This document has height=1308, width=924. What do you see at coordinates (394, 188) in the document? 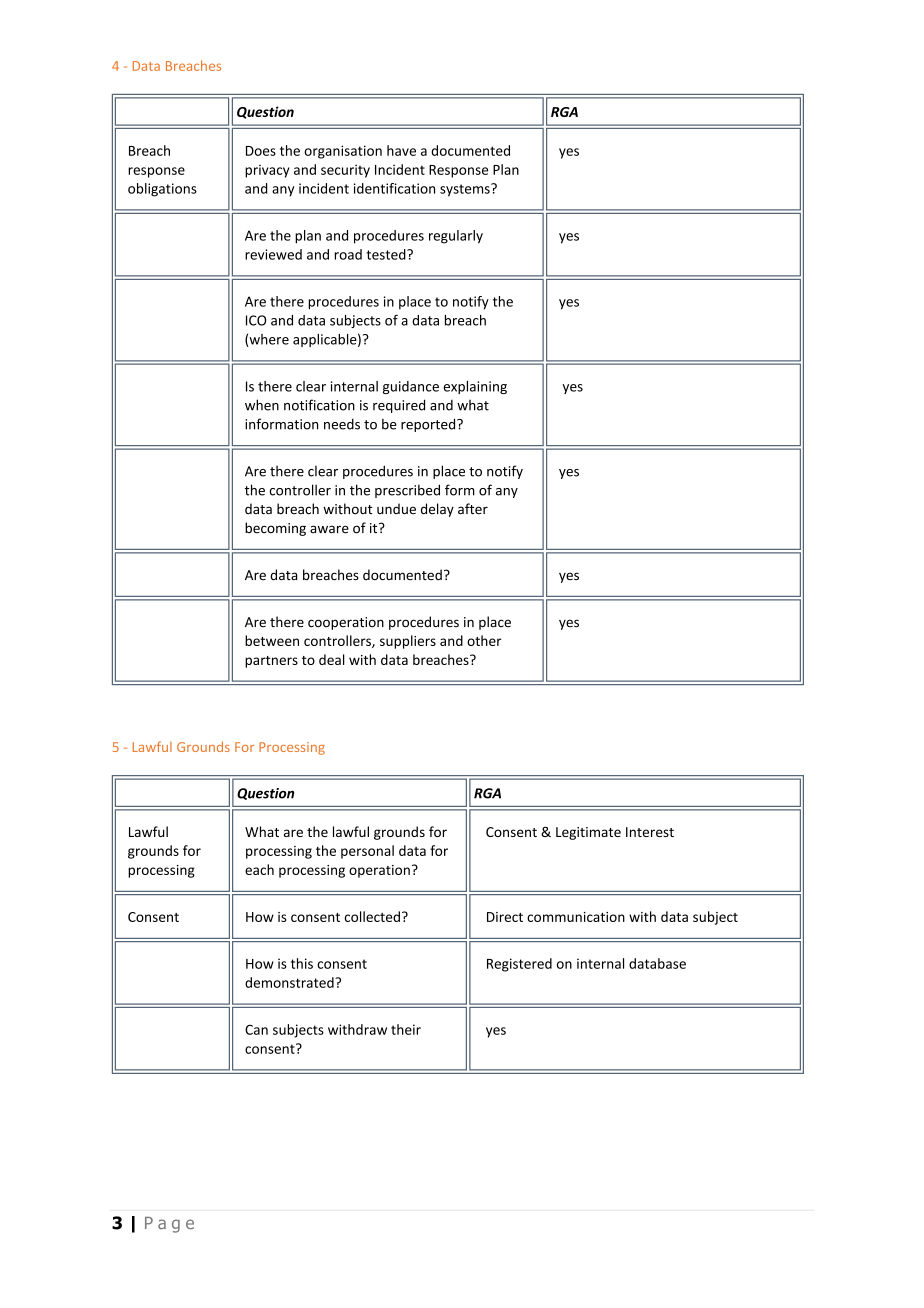
I see `identification` at bounding box center [394, 188].
